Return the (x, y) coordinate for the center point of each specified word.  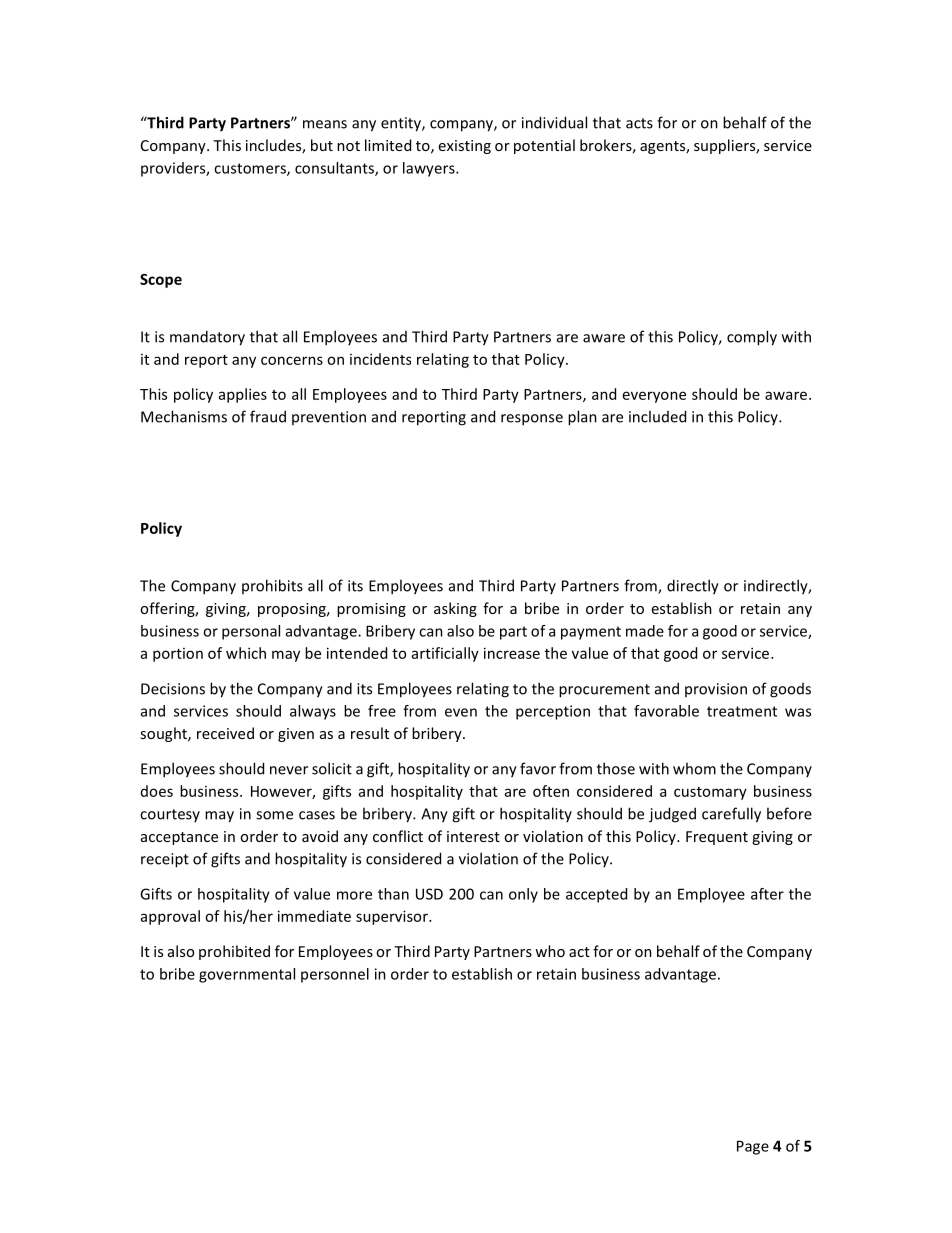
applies (243, 395)
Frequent (717, 838)
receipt (165, 860)
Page (753, 1147)
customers (251, 169)
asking (455, 609)
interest (473, 836)
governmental (247, 975)
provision (716, 690)
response (532, 420)
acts (639, 123)
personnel (335, 975)
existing (465, 147)
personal (251, 632)
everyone (654, 397)
